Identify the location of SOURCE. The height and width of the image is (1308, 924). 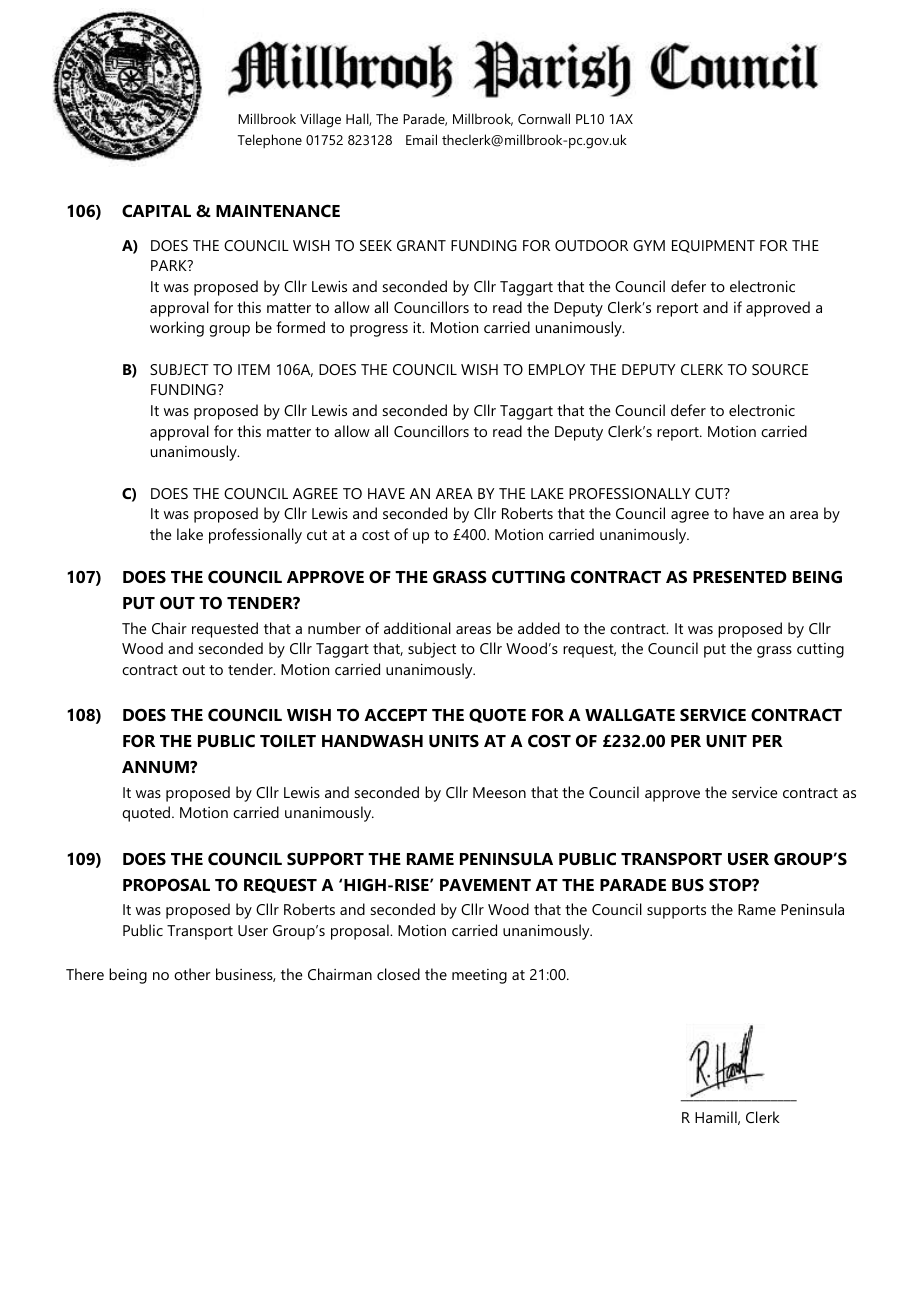
(780, 369).
